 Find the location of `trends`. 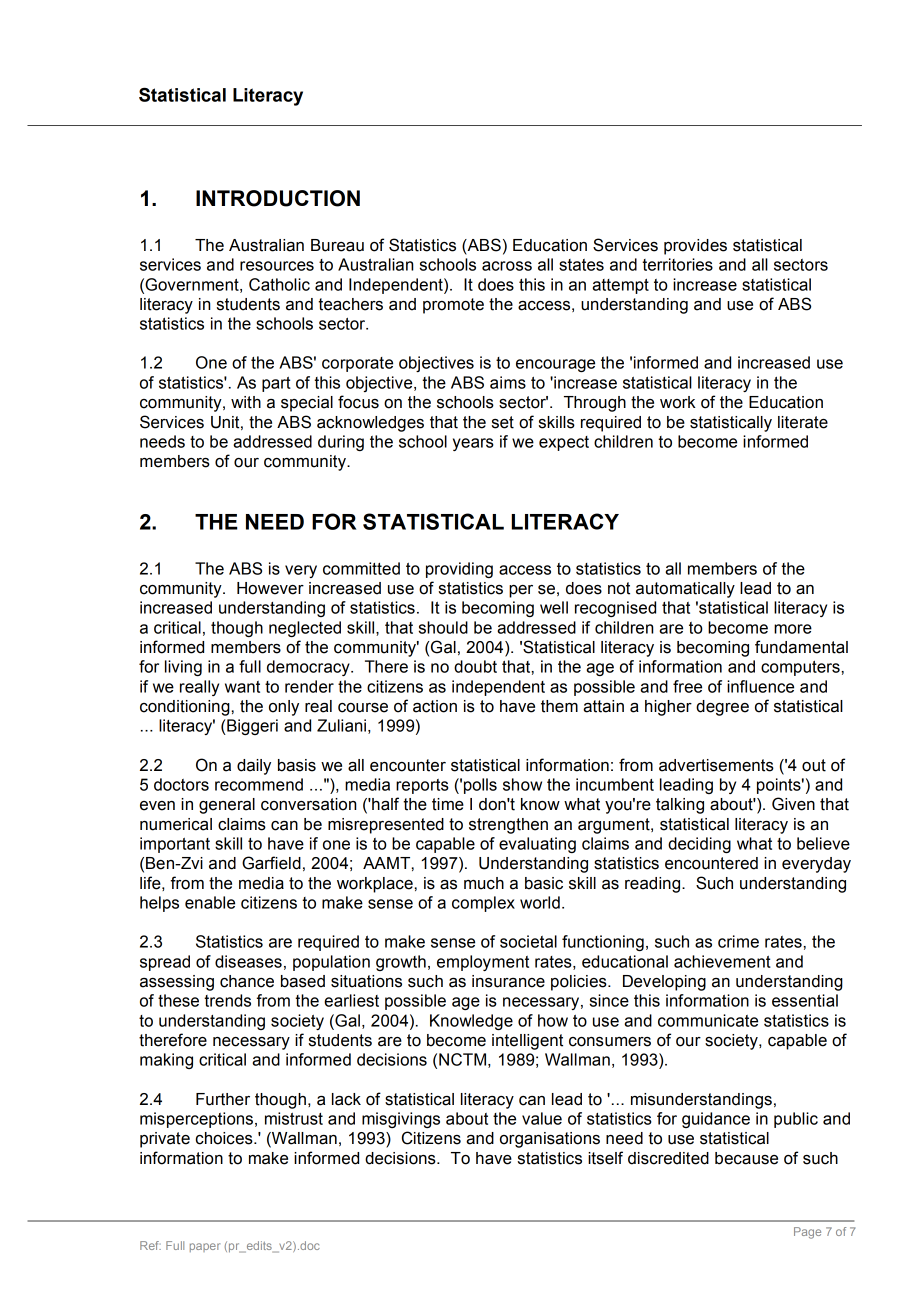

trends is located at coordinates (227, 1000).
